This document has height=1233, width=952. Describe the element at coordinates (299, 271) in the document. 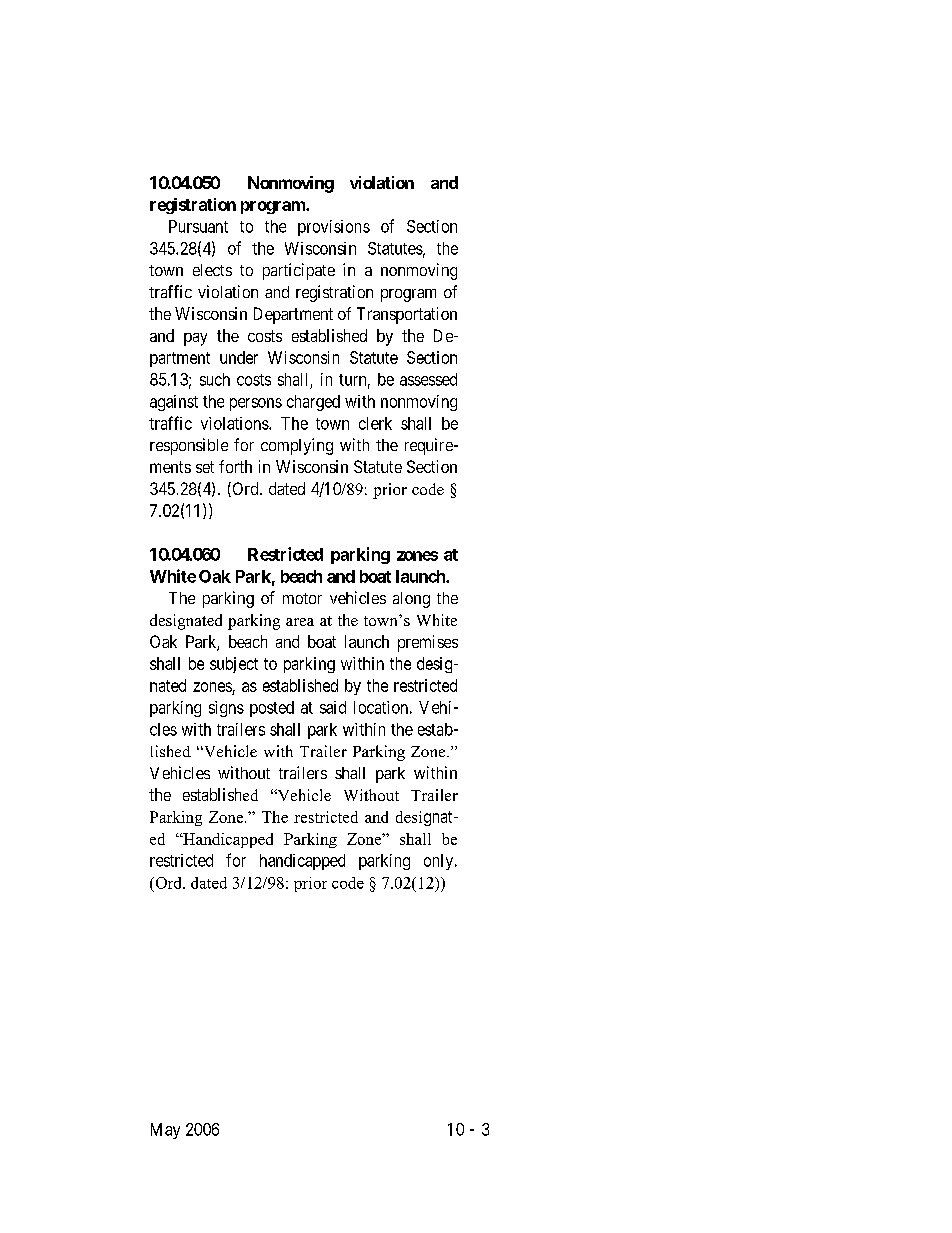

I see `participate` at that location.
